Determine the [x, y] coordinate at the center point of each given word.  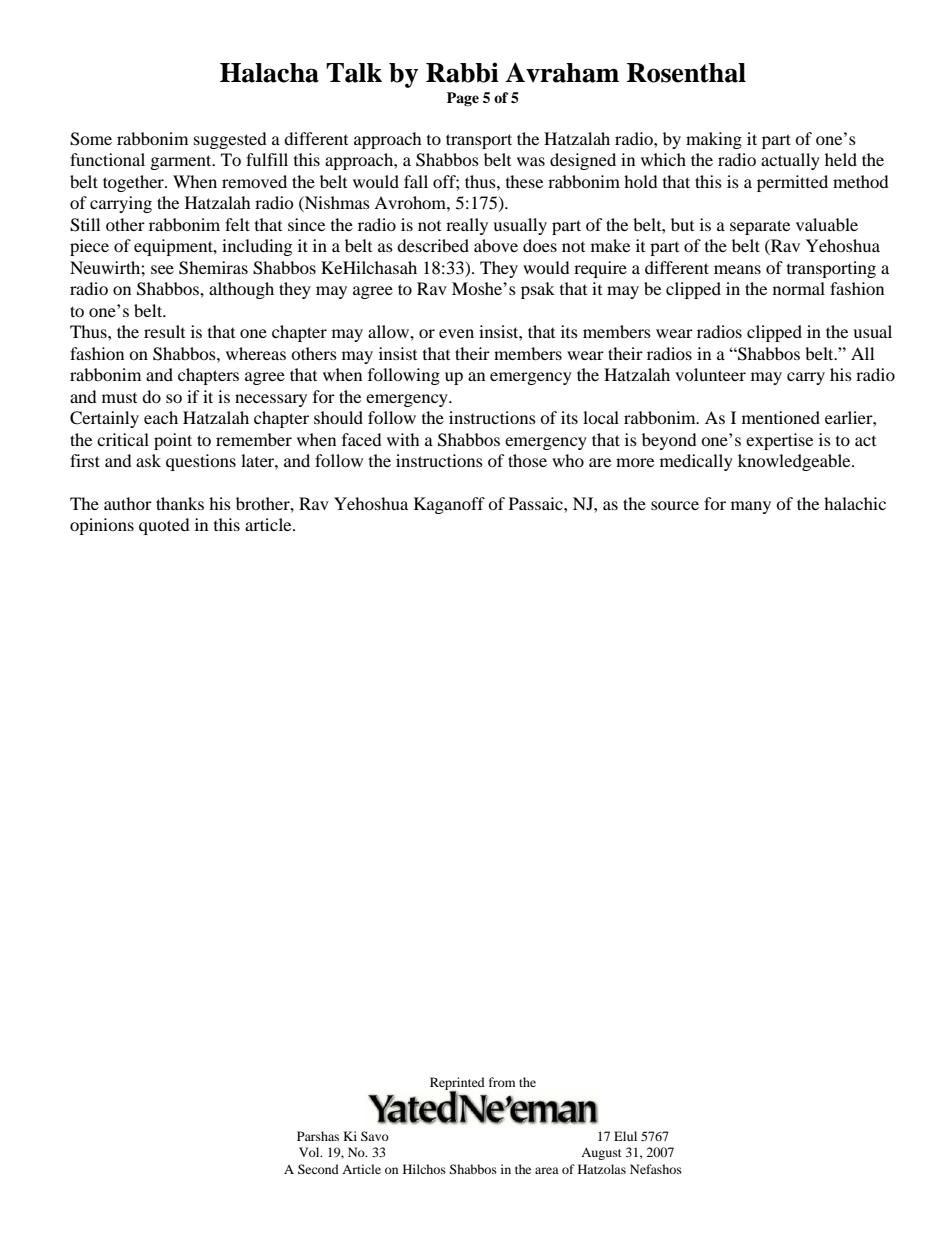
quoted [164, 526]
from [502, 1082]
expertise [779, 441]
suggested [230, 140]
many [751, 507]
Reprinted [457, 1084]
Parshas [318, 1136]
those [527, 460]
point [173, 441]
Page [463, 99]
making [714, 140]
